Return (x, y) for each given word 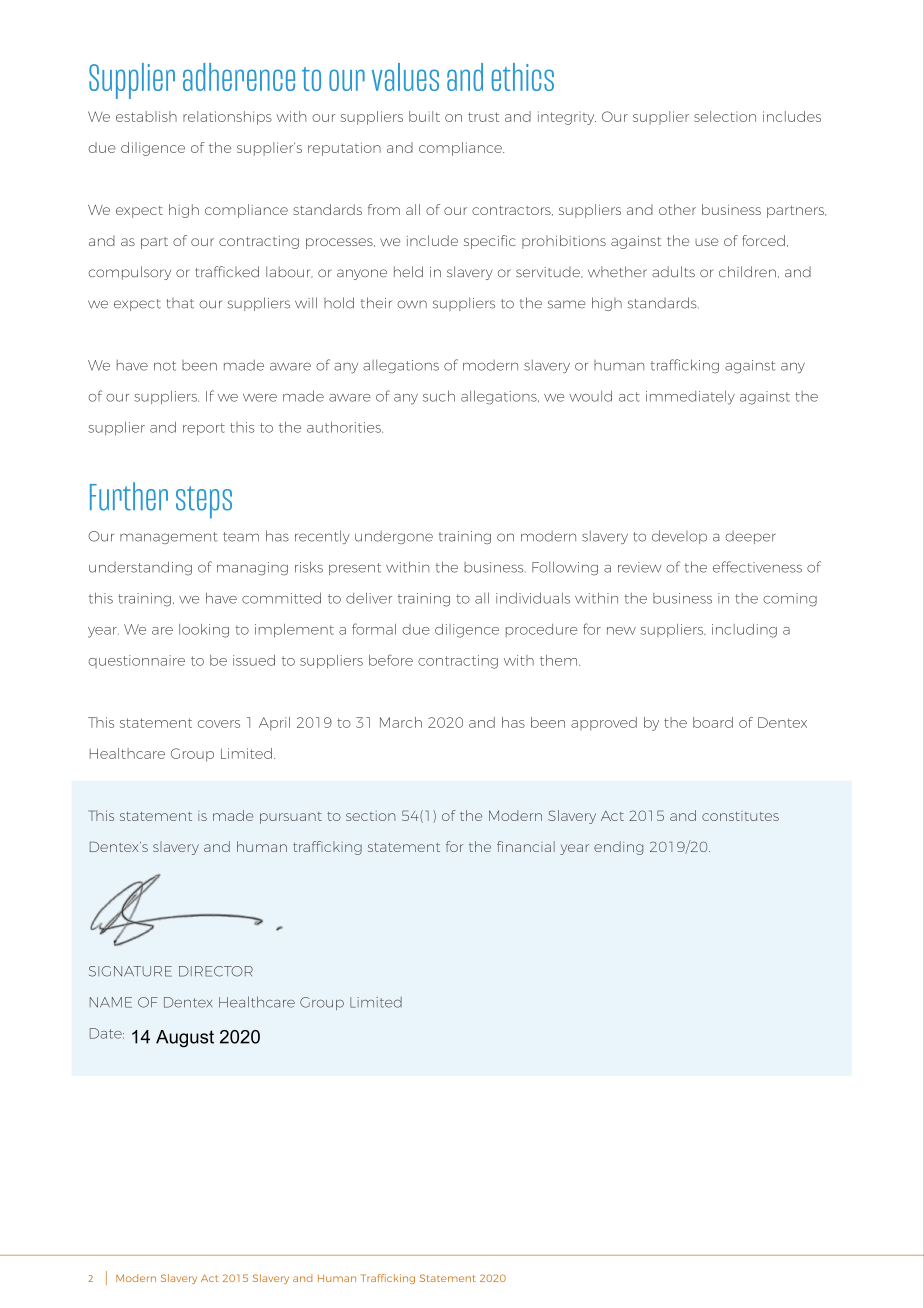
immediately (690, 397)
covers (219, 724)
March (401, 722)
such (439, 396)
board (713, 722)
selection (725, 116)
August (185, 1039)
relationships (227, 118)
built (424, 116)
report (204, 429)
